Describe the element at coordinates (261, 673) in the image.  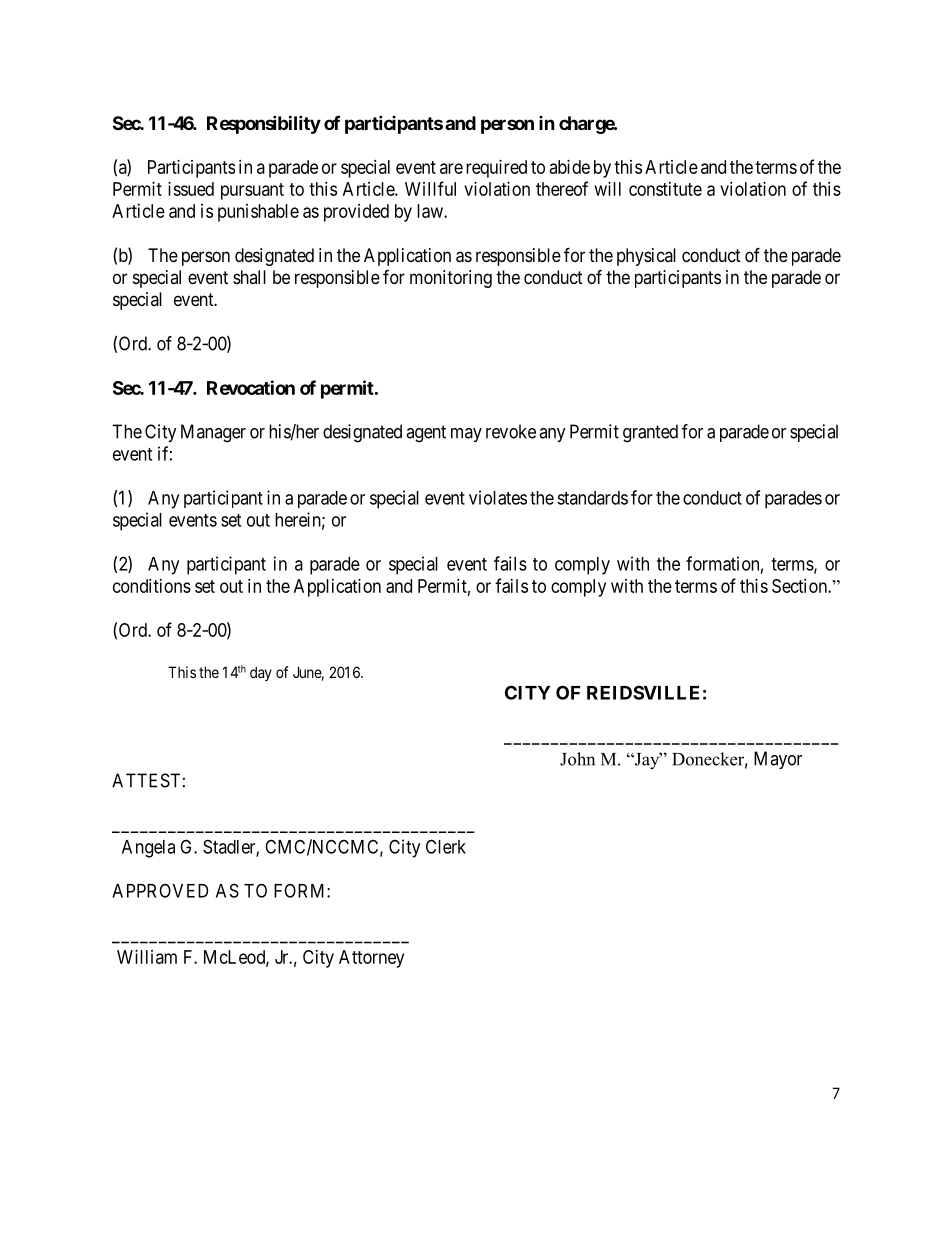
I see `day` at that location.
